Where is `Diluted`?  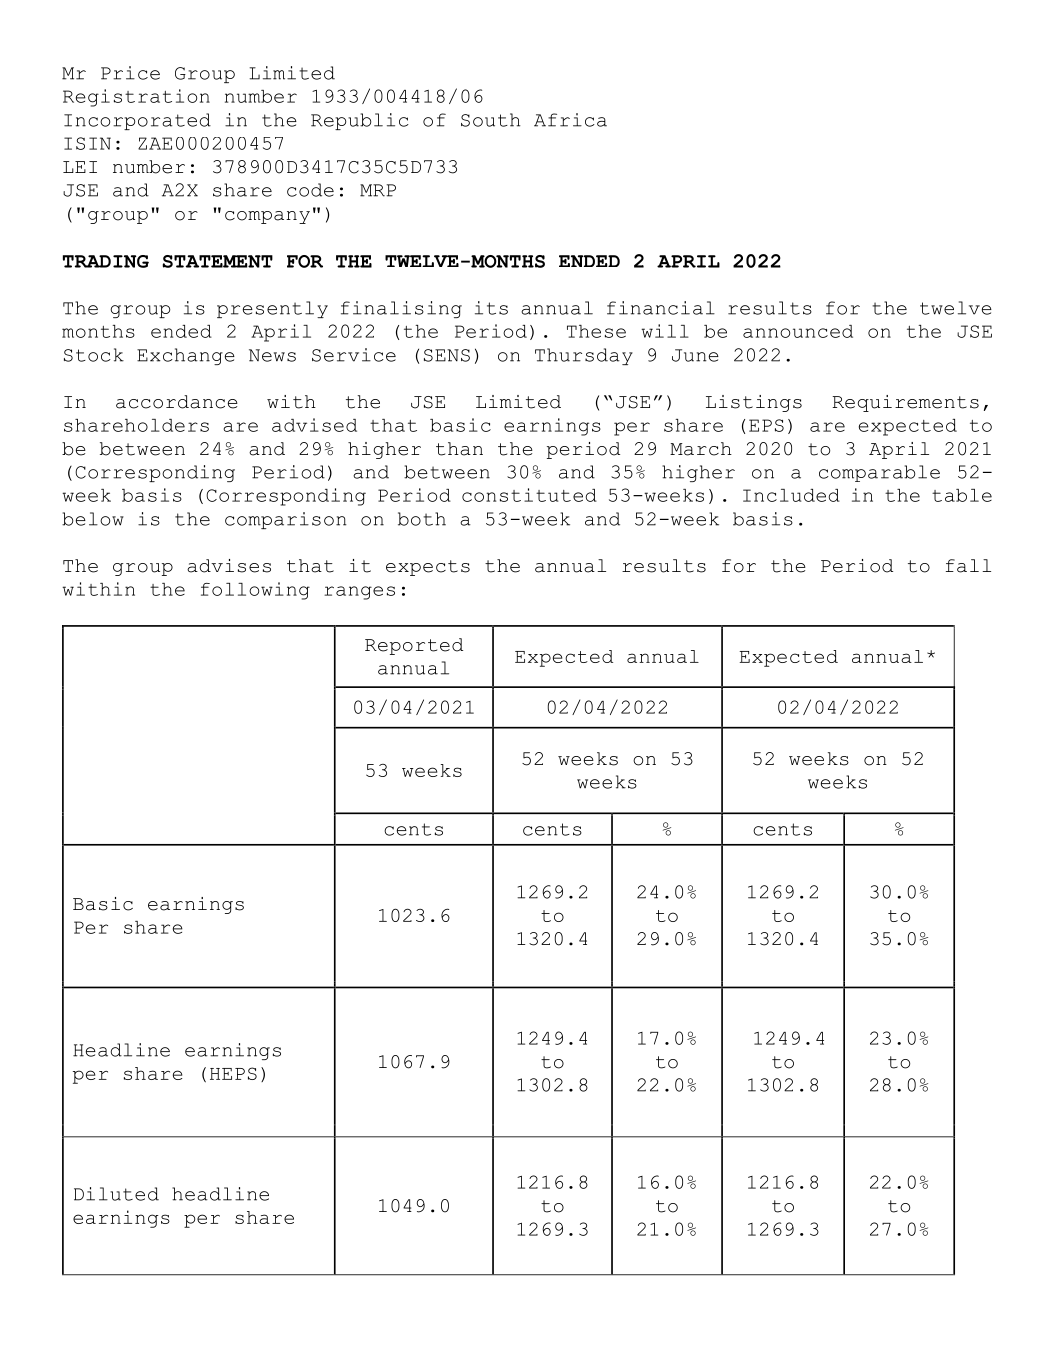
Diluted is located at coordinates (116, 1194).
